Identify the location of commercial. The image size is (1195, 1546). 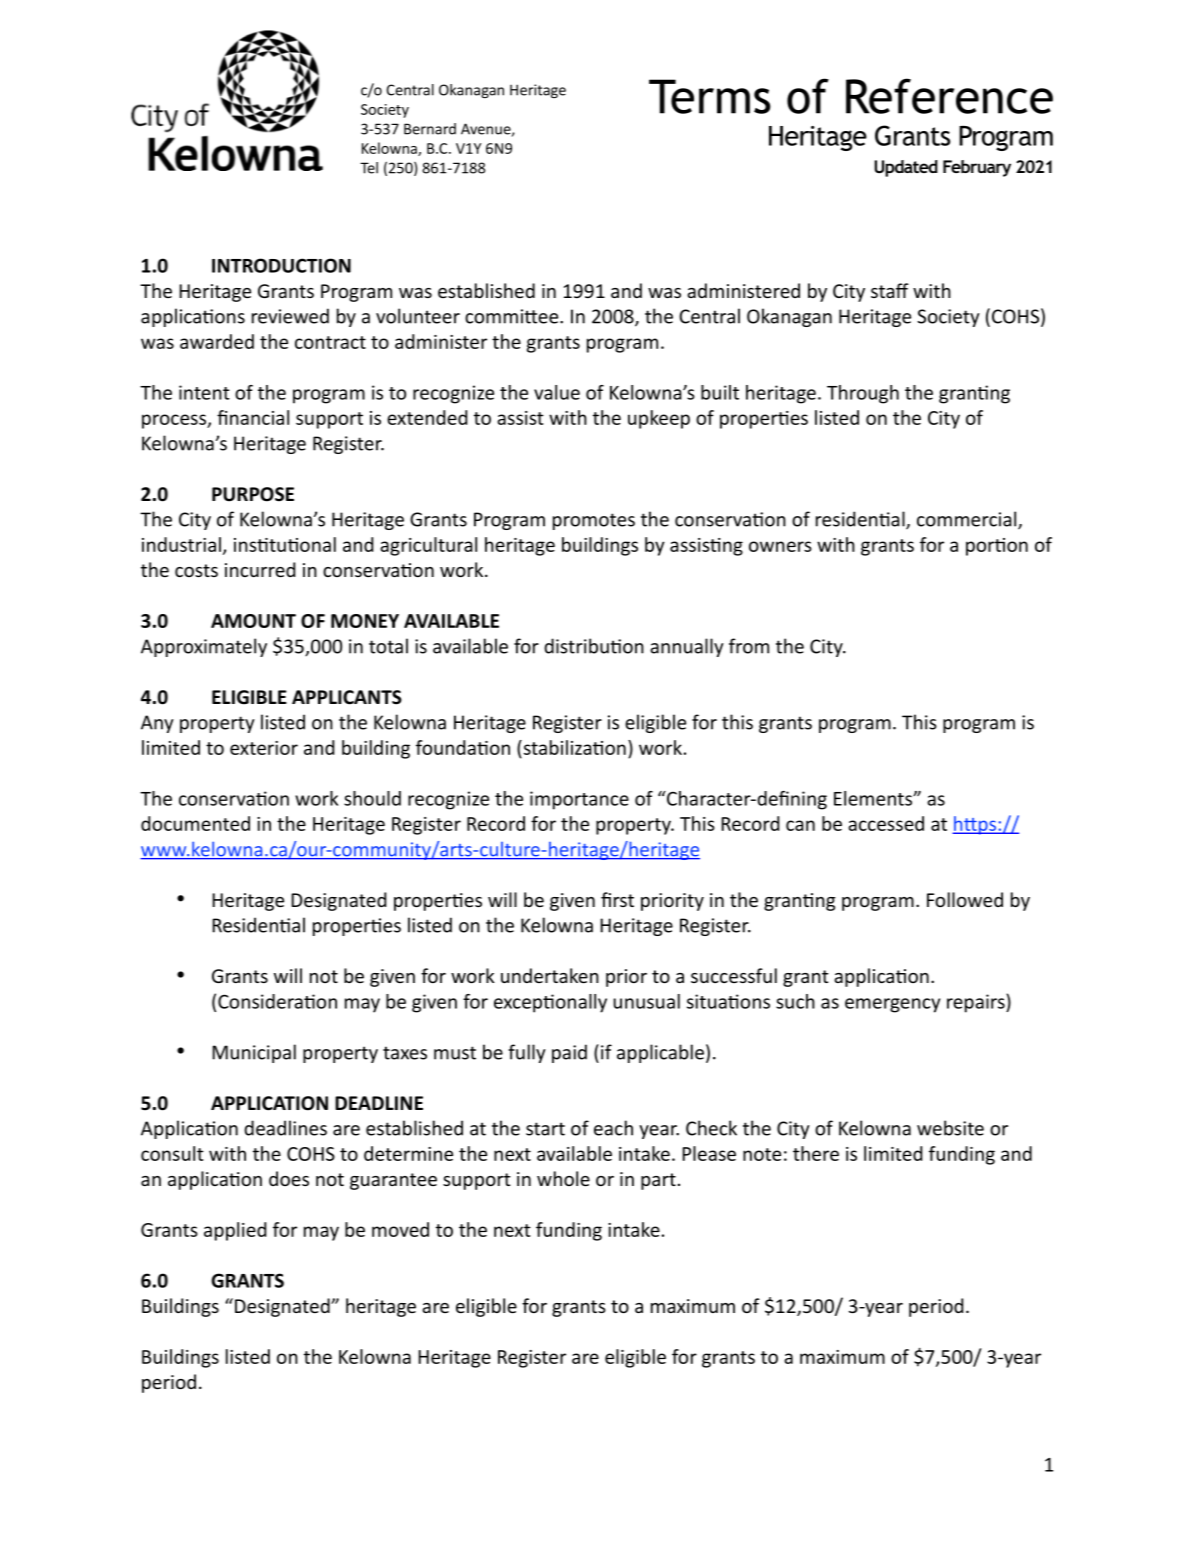
(968, 520).
